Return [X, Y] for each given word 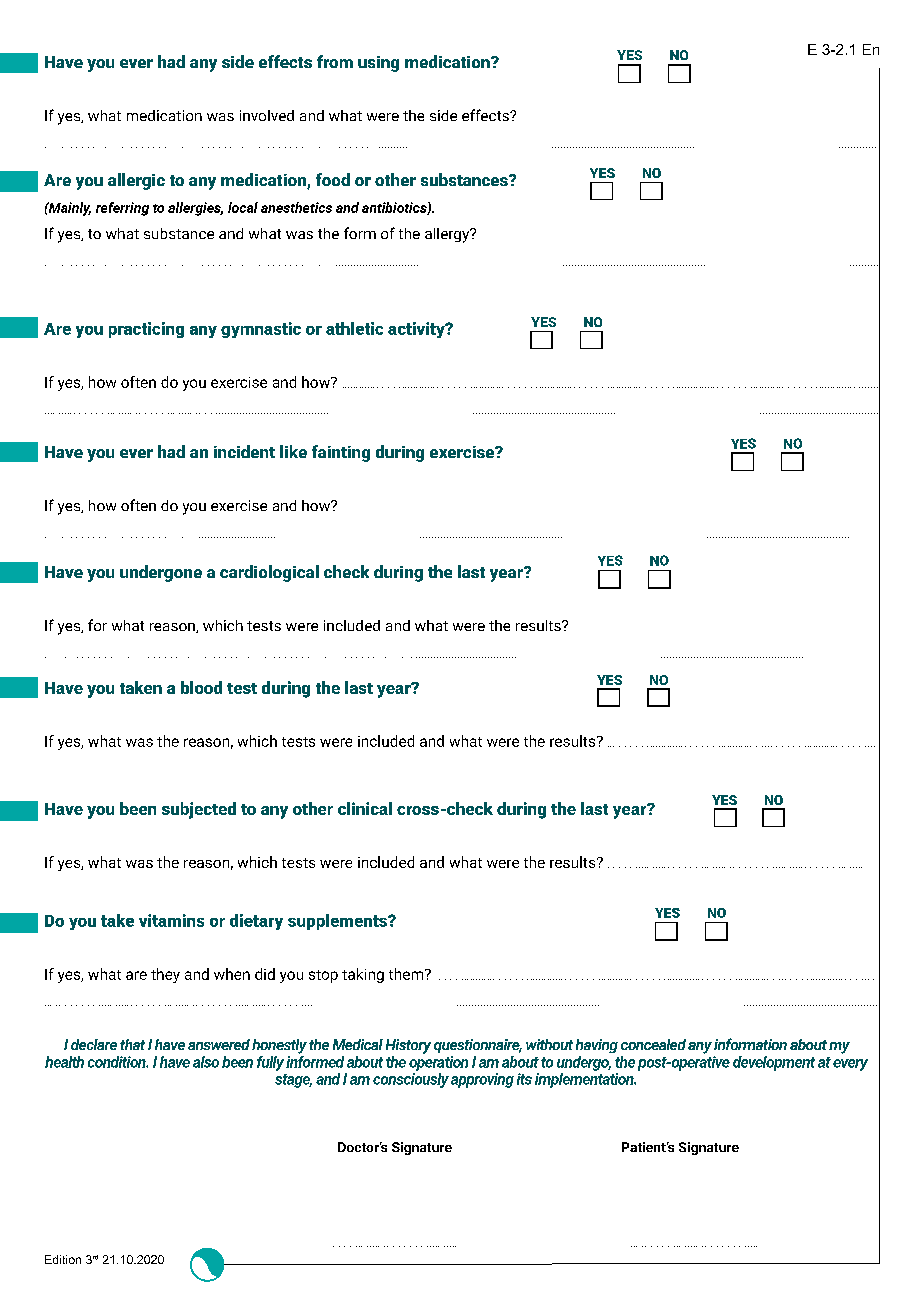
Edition [63, 1259]
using [378, 64]
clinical [365, 808]
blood [201, 687]
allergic [136, 181]
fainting [341, 453]
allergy [448, 235]
